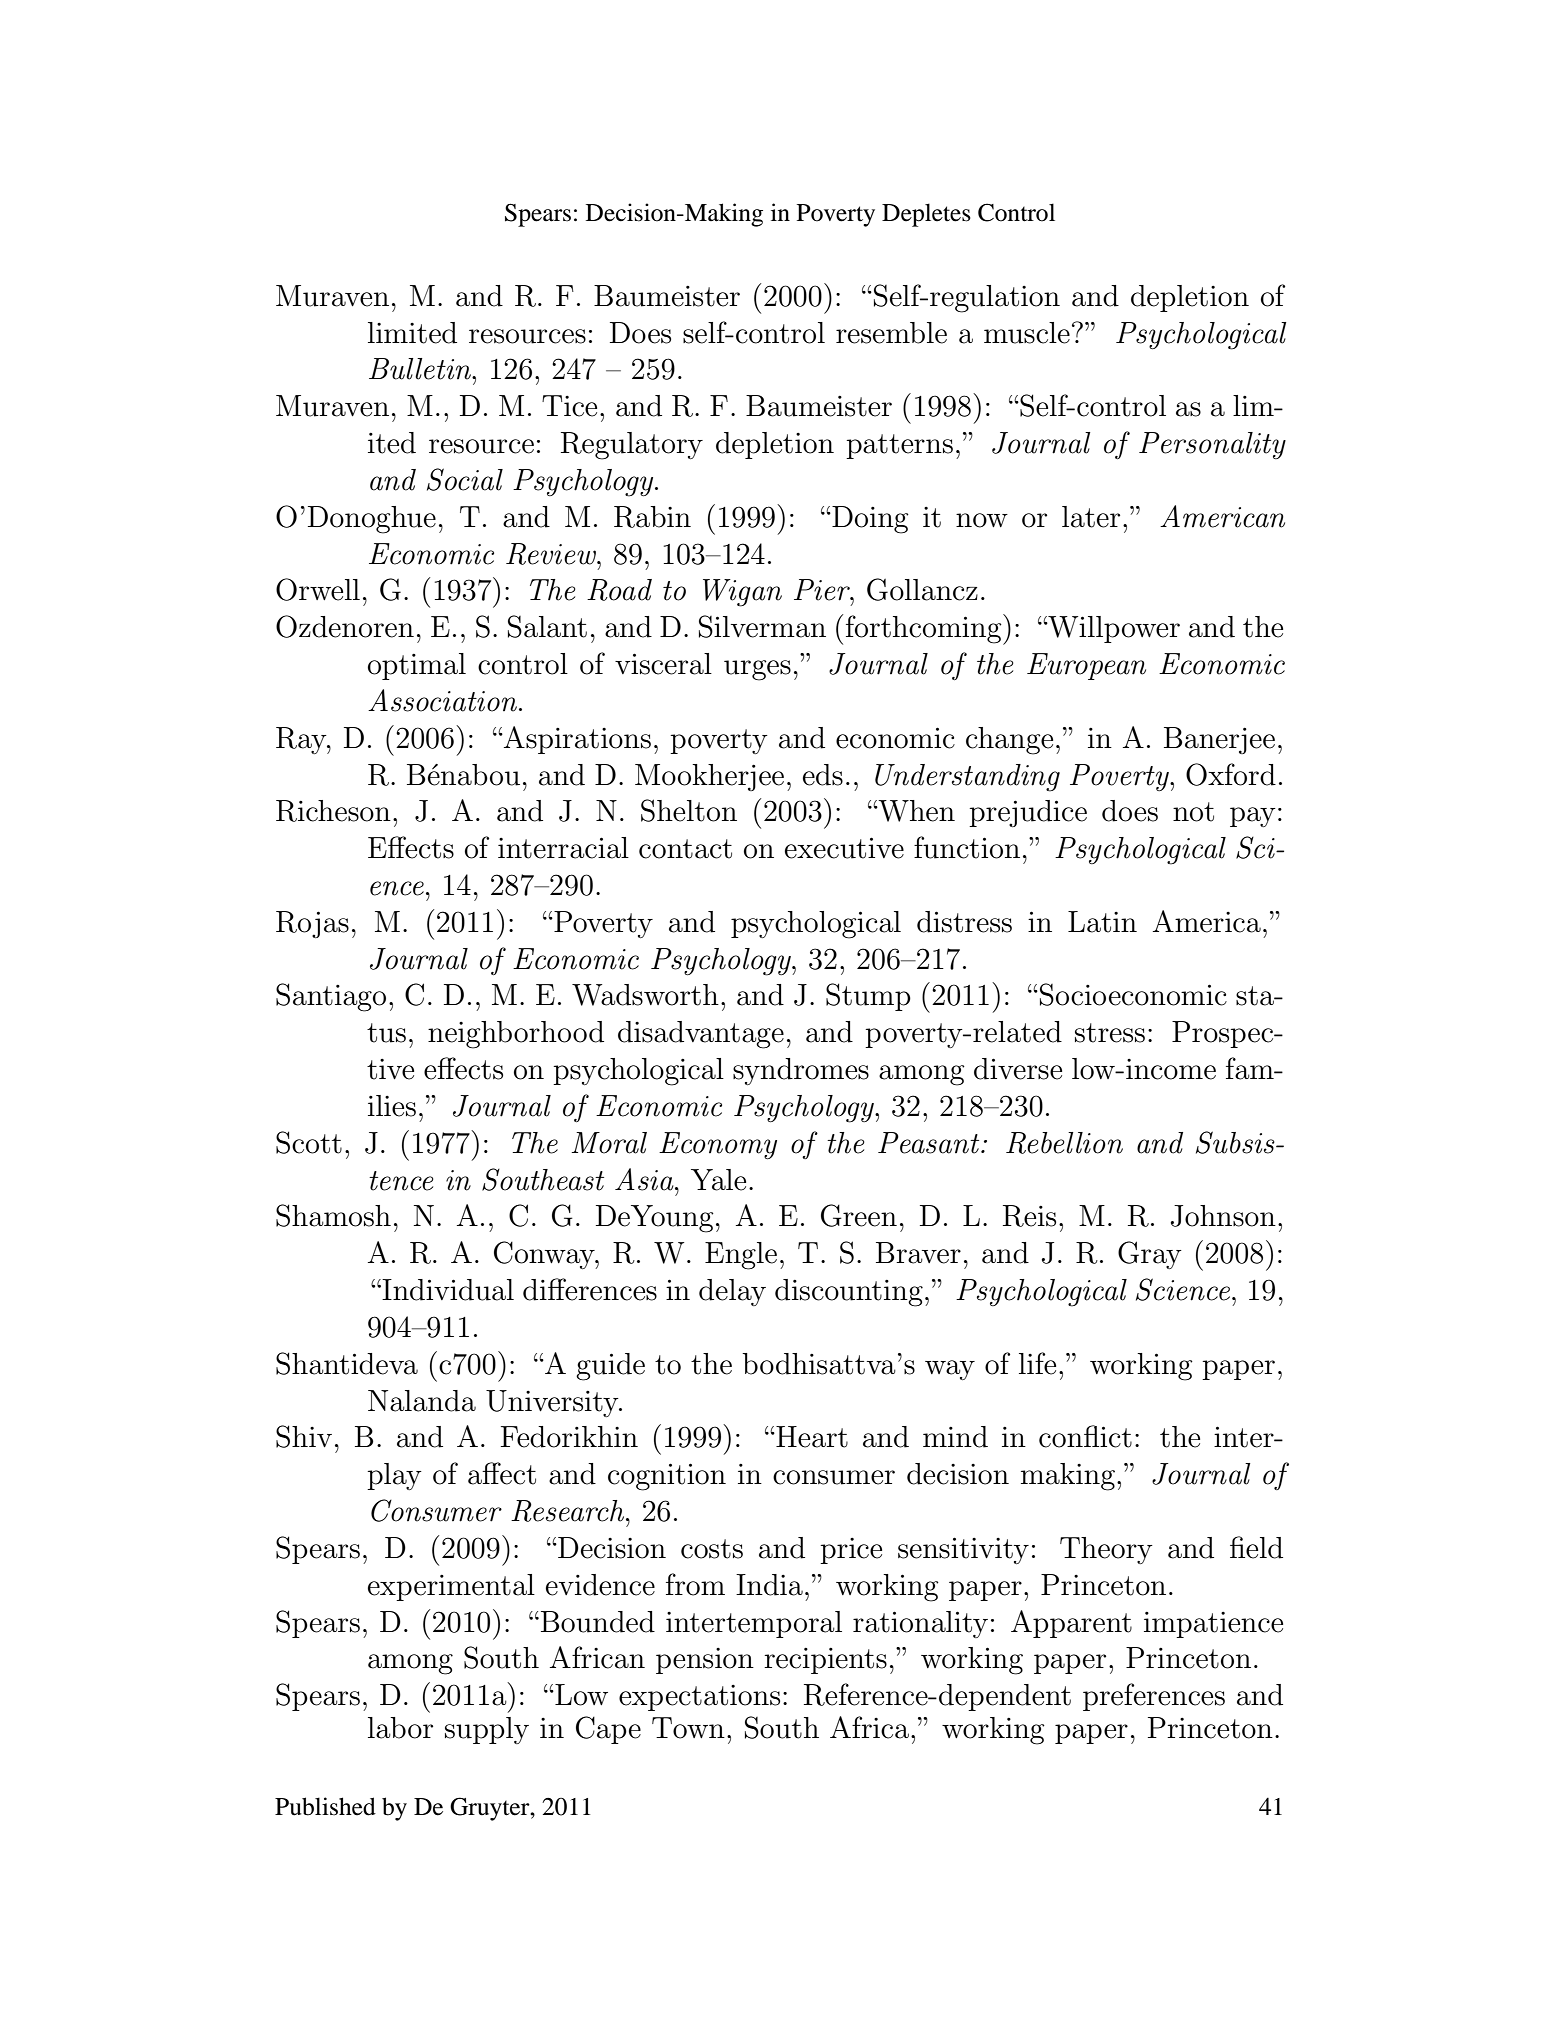 Image resolution: width=1560 pixels, height=2019 pixels. Describe the element at coordinates (891, 333) in the screenshot. I see `resemble` at that location.
